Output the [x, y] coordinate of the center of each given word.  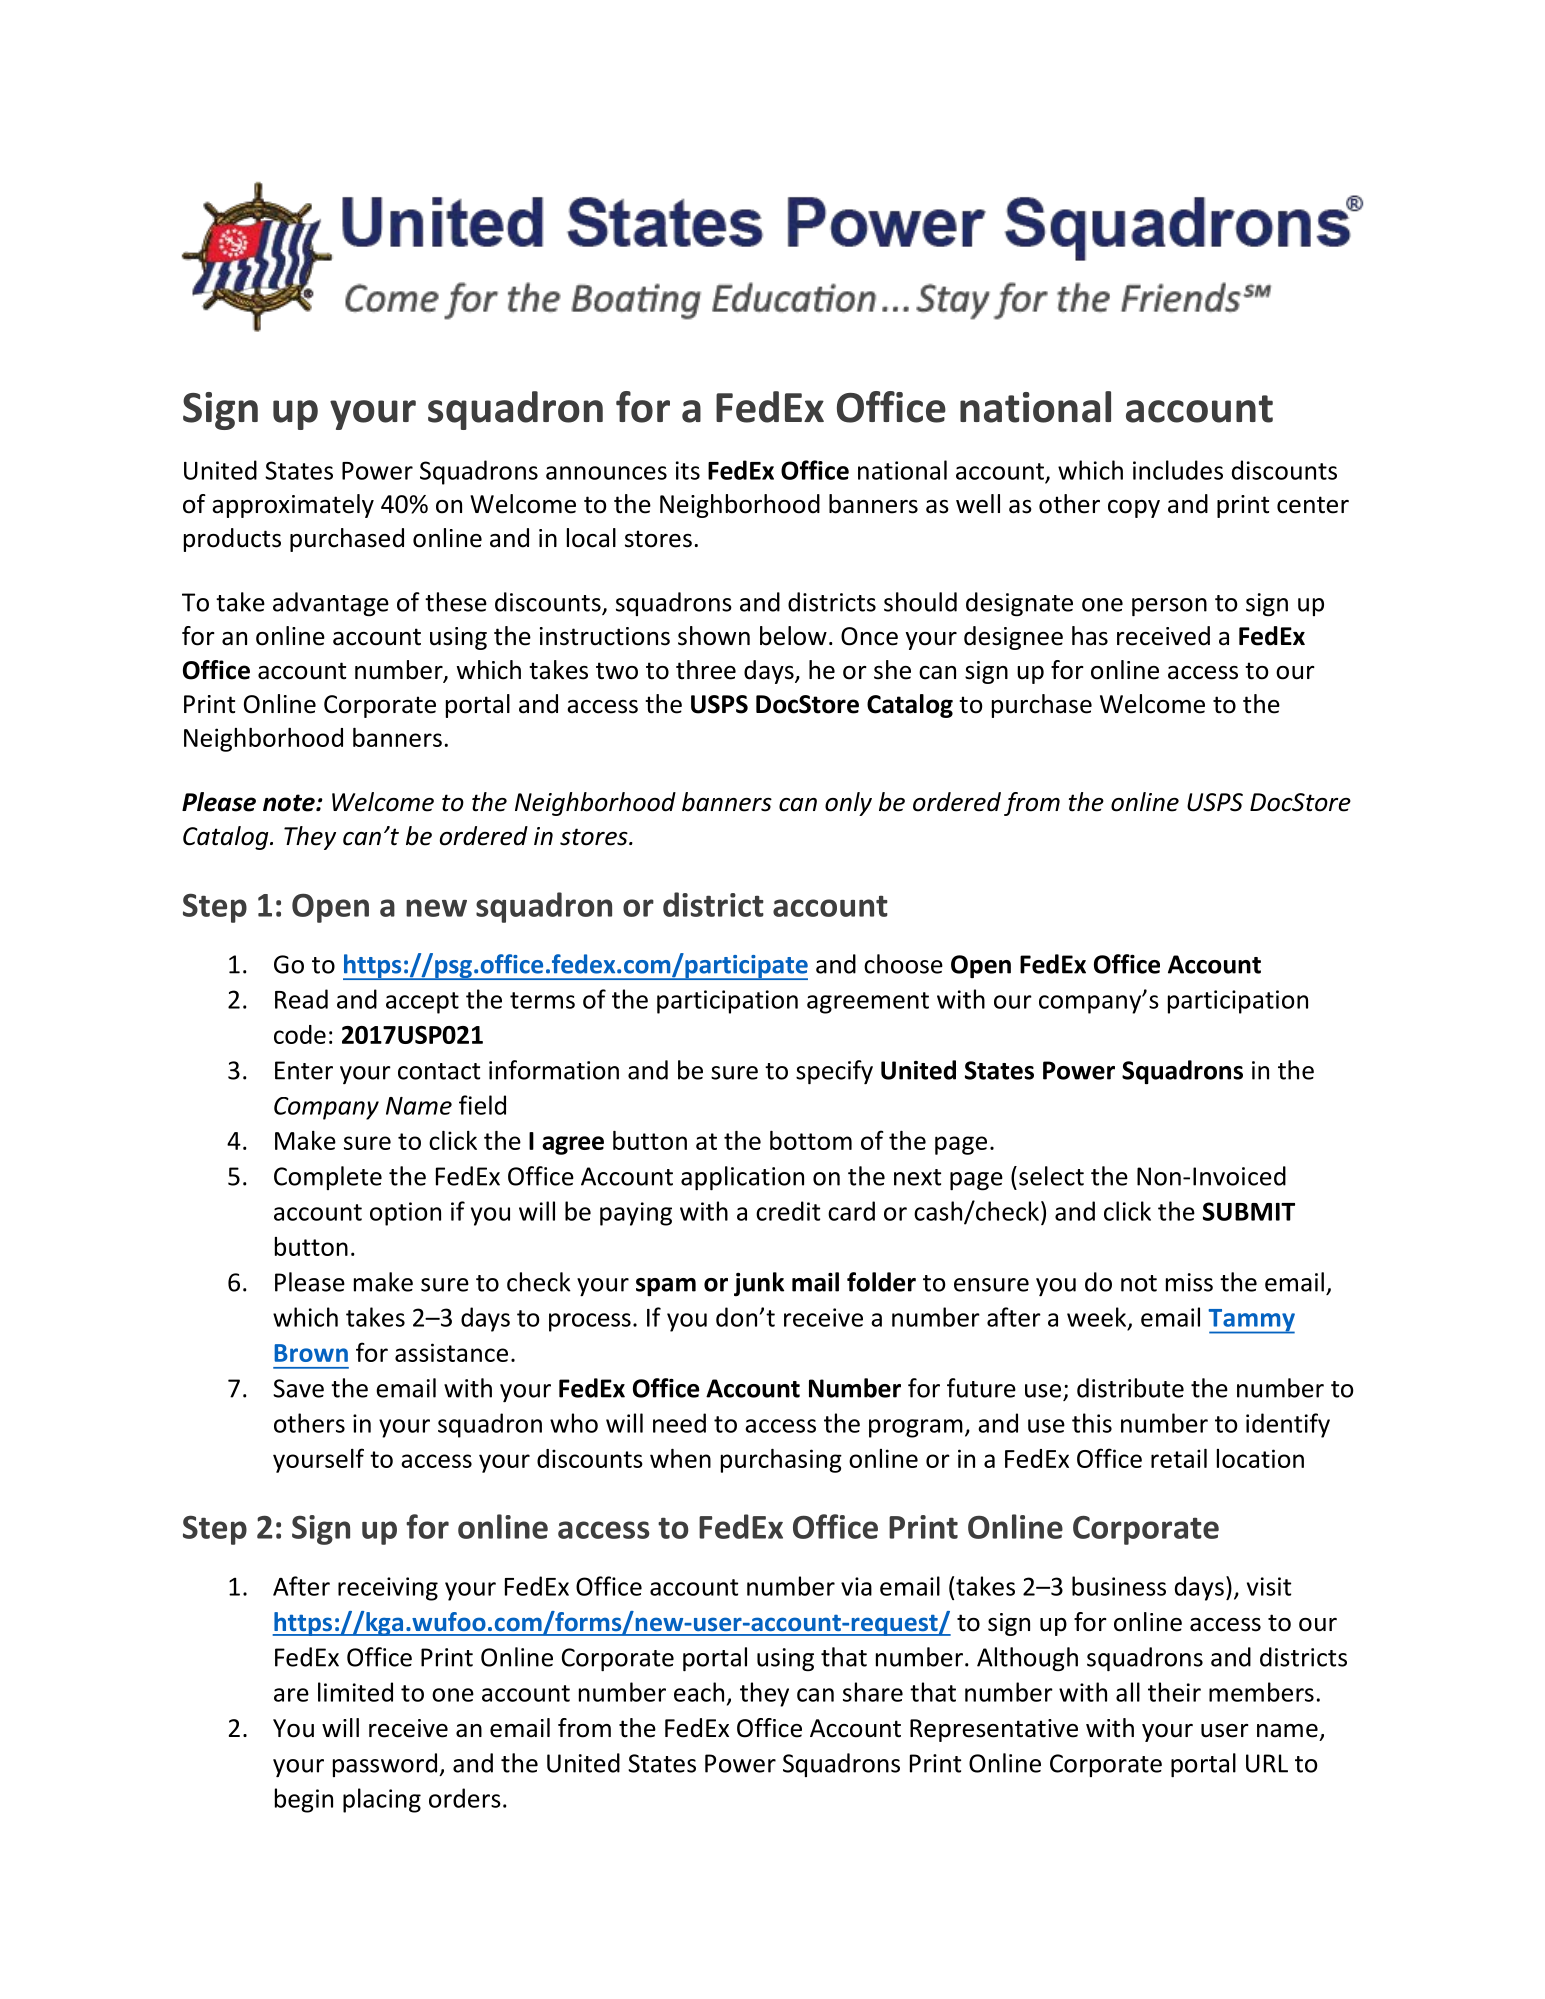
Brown [311, 1353]
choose [903, 964]
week [1098, 1318]
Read [301, 999]
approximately [293, 506]
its [688, 470]
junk [759, 1284]
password [385, 1765]
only [848, 804]
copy [1134, 509]
